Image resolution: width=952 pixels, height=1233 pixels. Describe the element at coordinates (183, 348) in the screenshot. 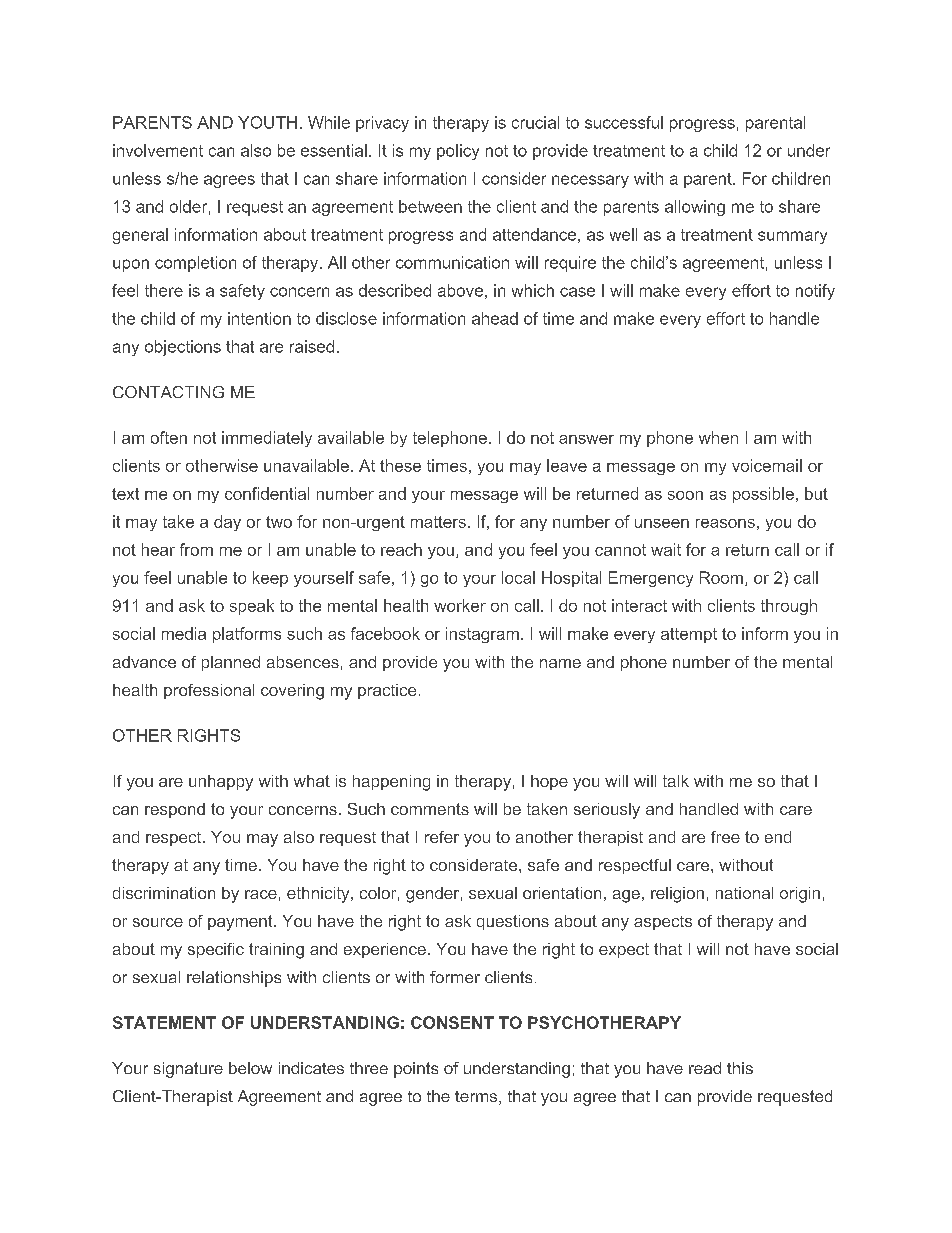

I see `objections` at that location.
